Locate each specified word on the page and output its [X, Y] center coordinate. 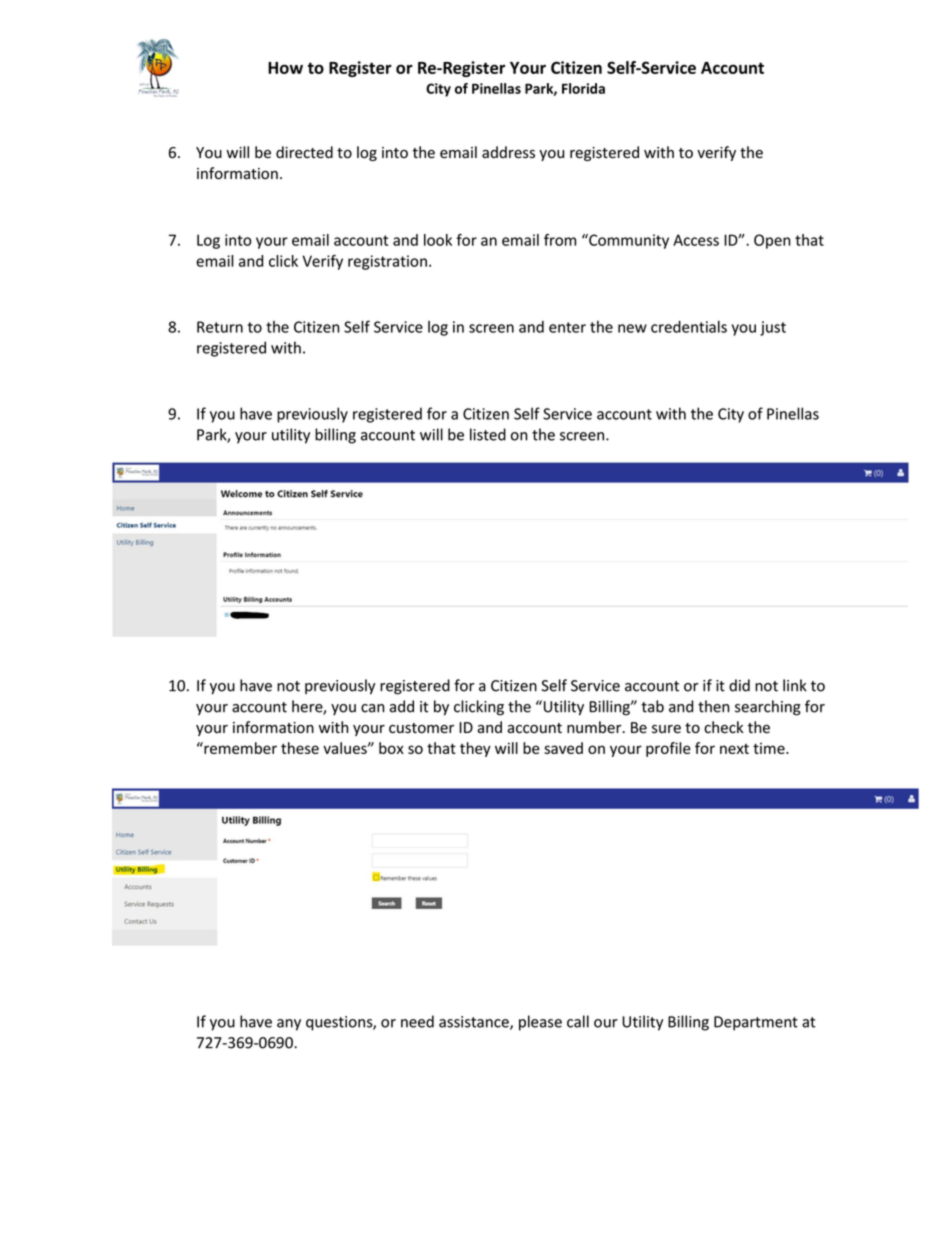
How [285, 68]
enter [567, 327]
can [373, 708]
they [475, 749]
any [289, 1025]
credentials [689, 327]
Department [756, 1023]
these [300, 748]
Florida [583, 88]
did [739, 685]
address [508, 152]
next [734, 749]
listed [488, 434]
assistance [475, 1023]
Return [220, 327]
